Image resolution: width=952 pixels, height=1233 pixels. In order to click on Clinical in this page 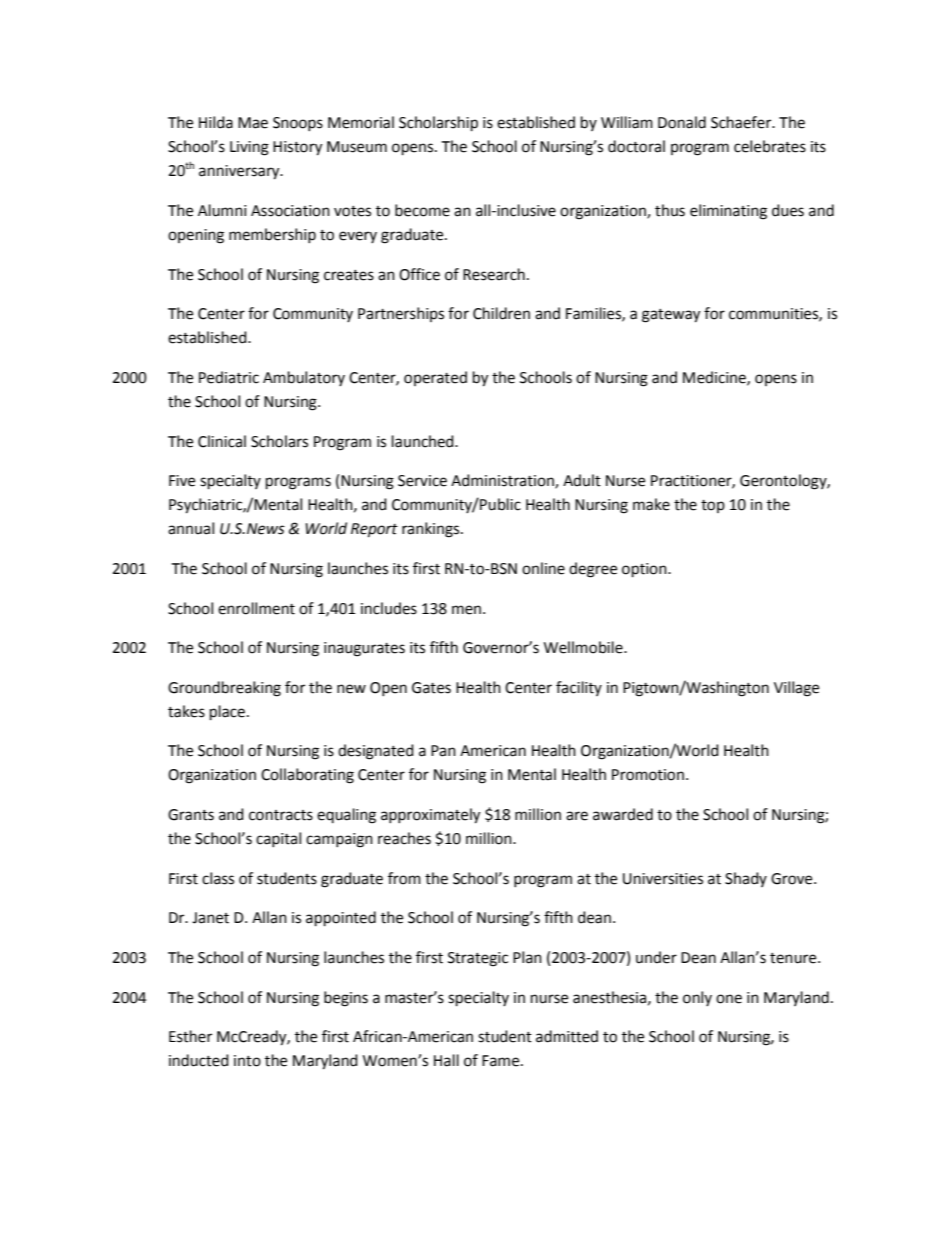, I will do `click(222, 441)`.
